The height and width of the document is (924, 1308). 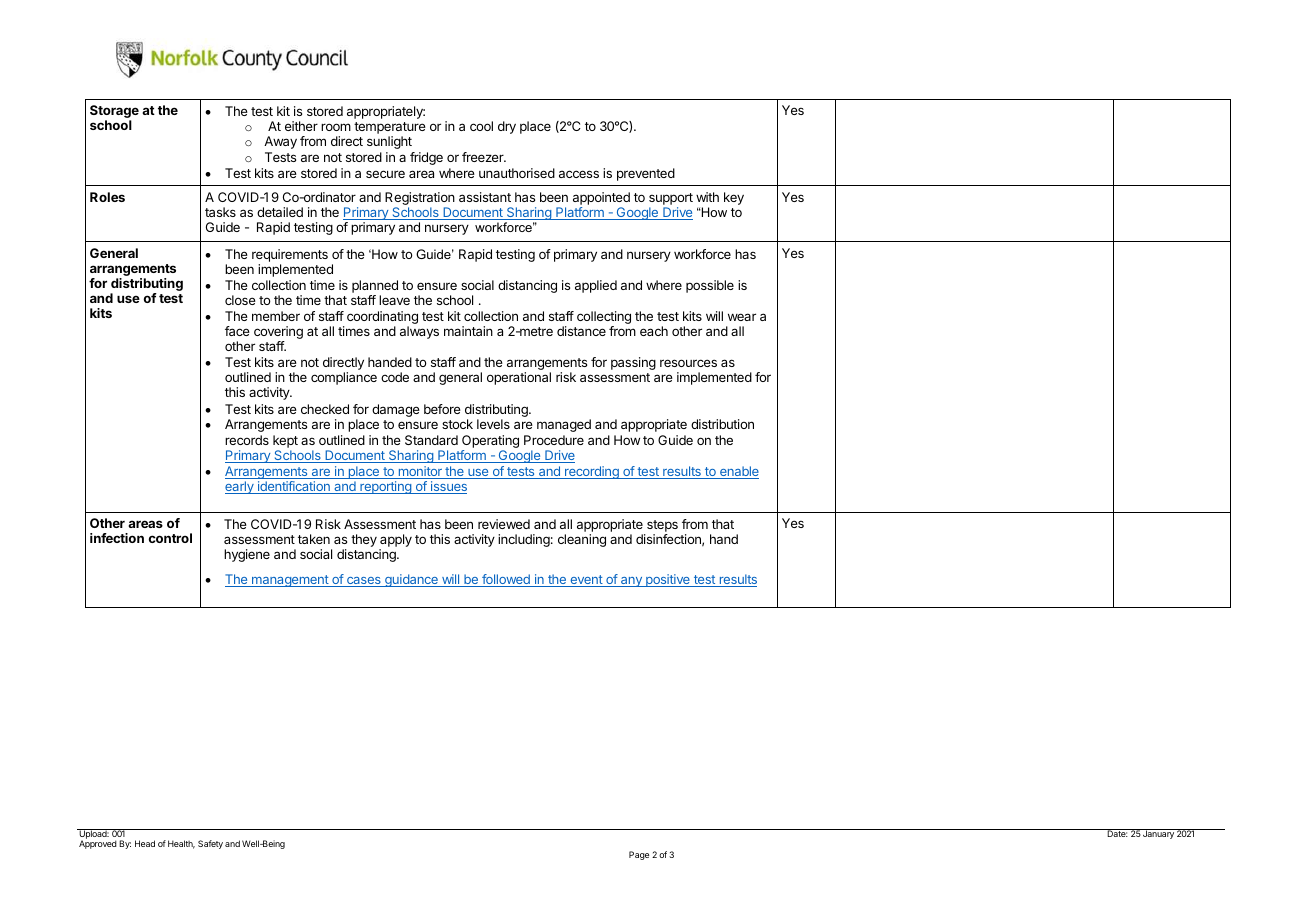 What do you see at coordinates (579, 174) in the document?
I see `access` at bounding box center [579, 174].
